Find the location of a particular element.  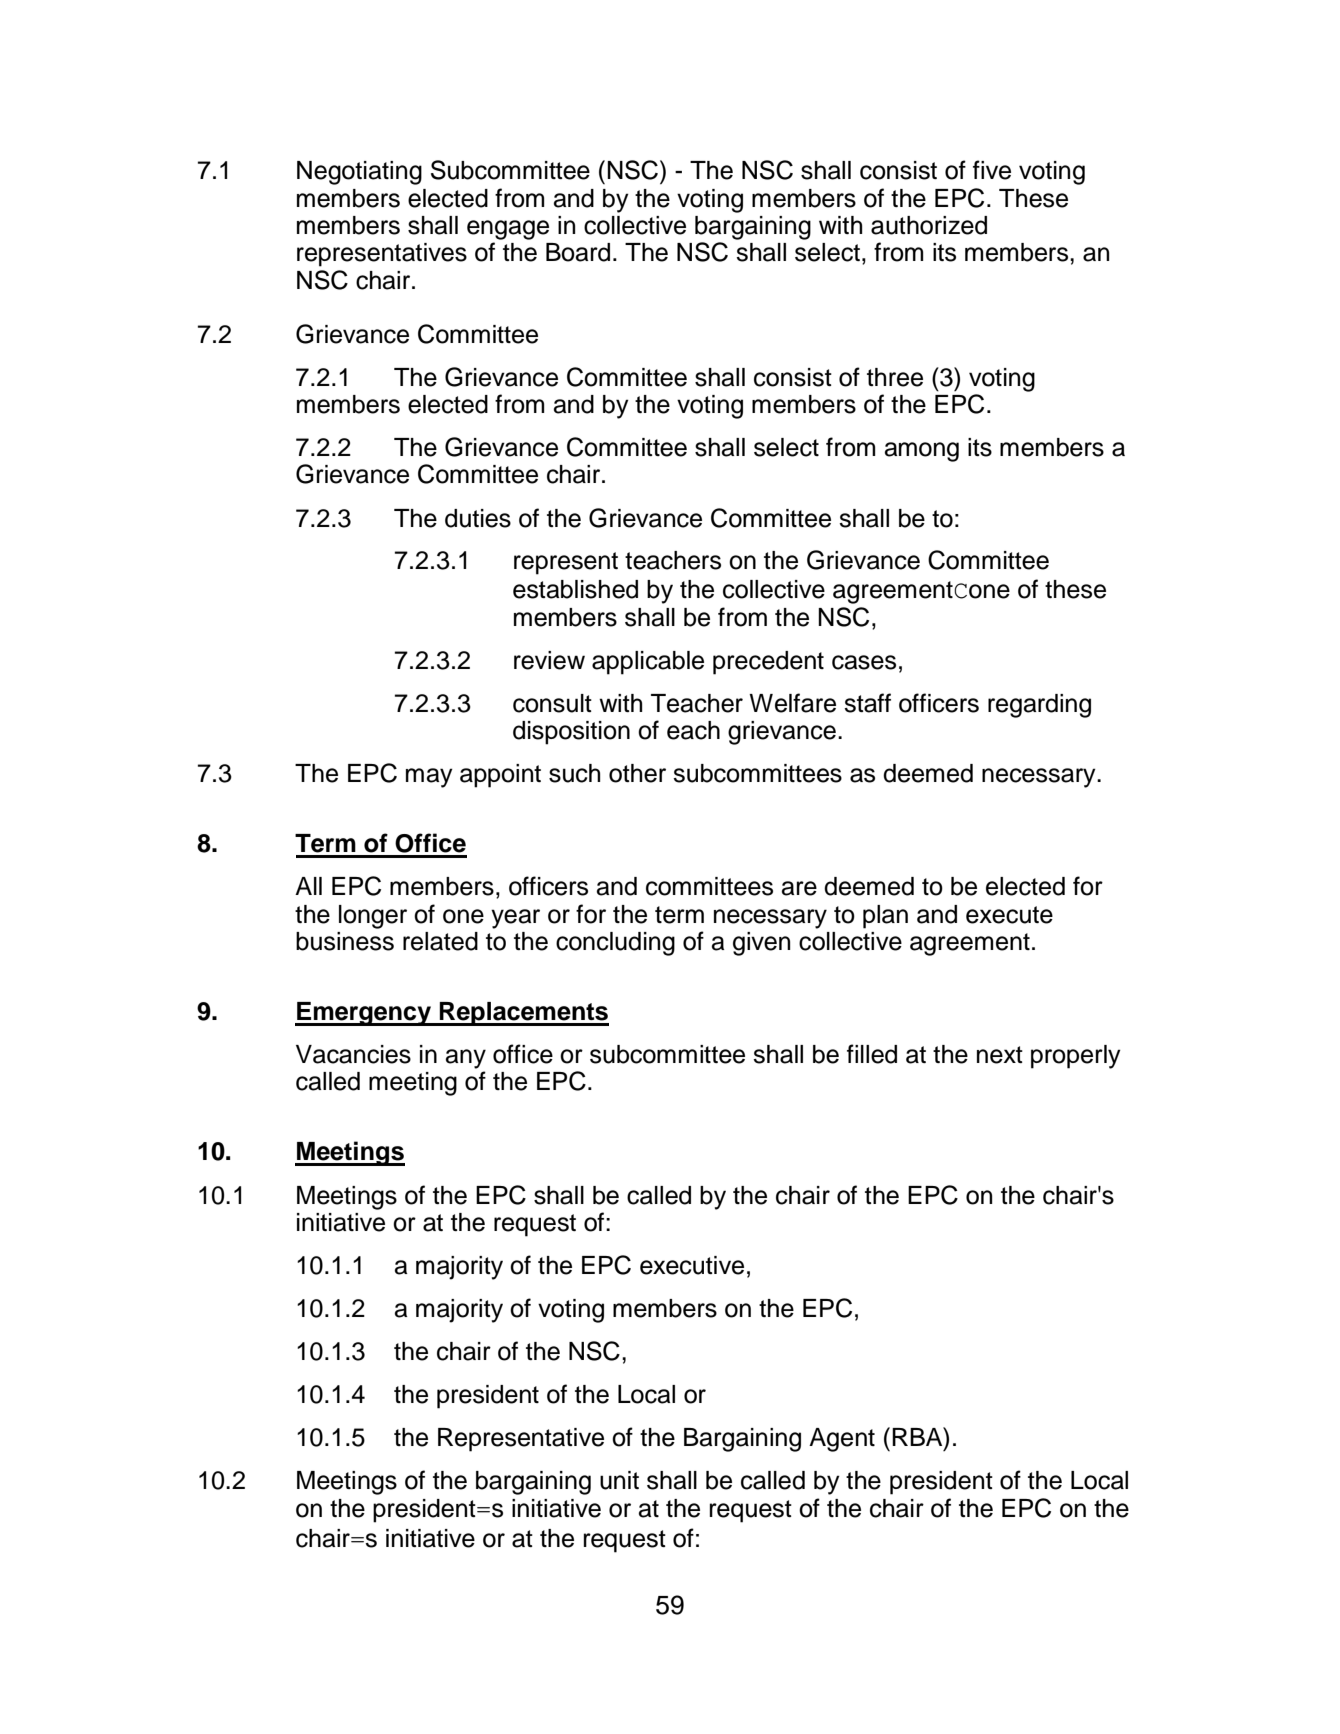

engage is located at coordinates (508, 230).
